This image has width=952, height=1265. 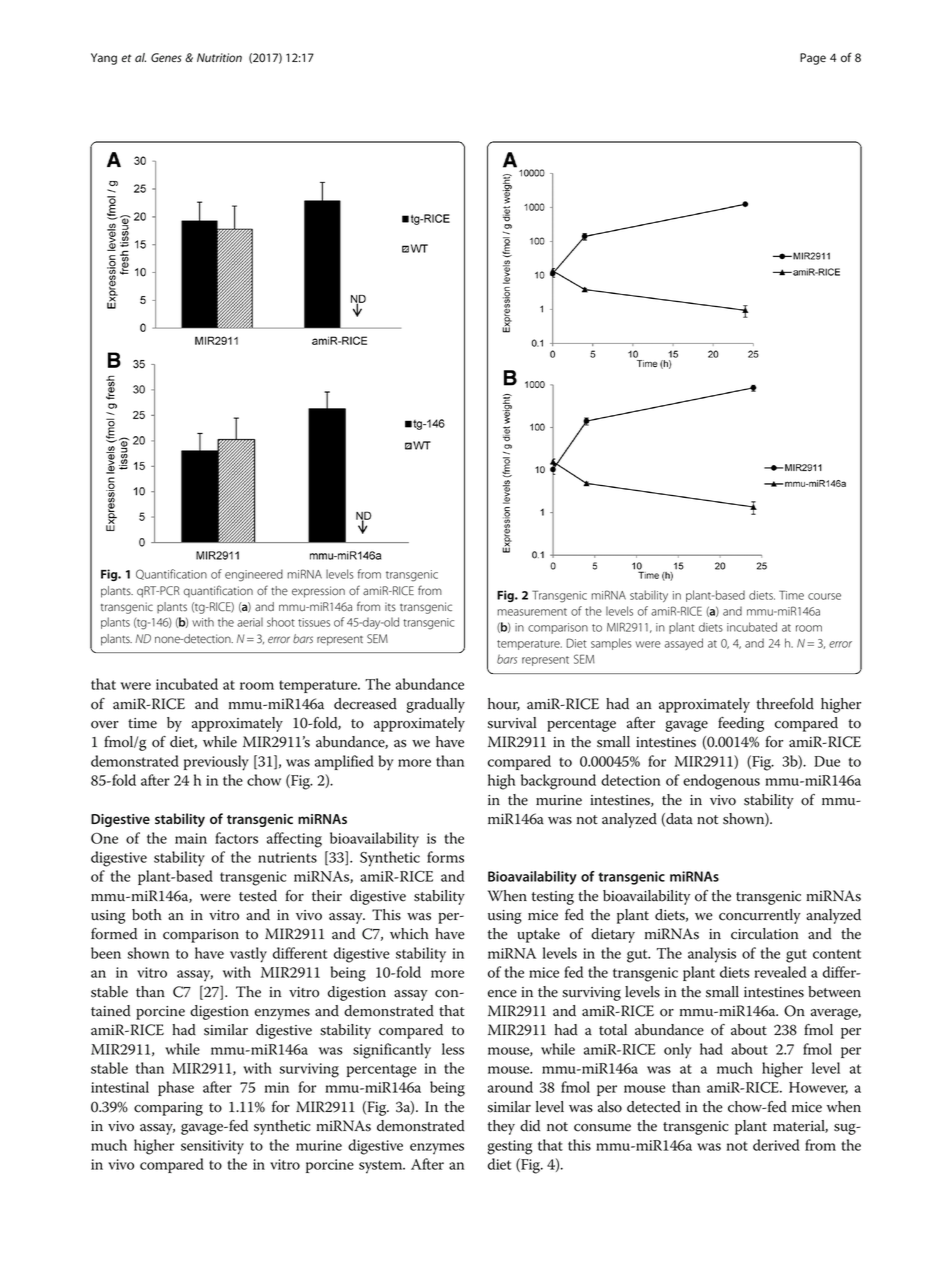 I want to click on course, so click(x=824, y=596).
